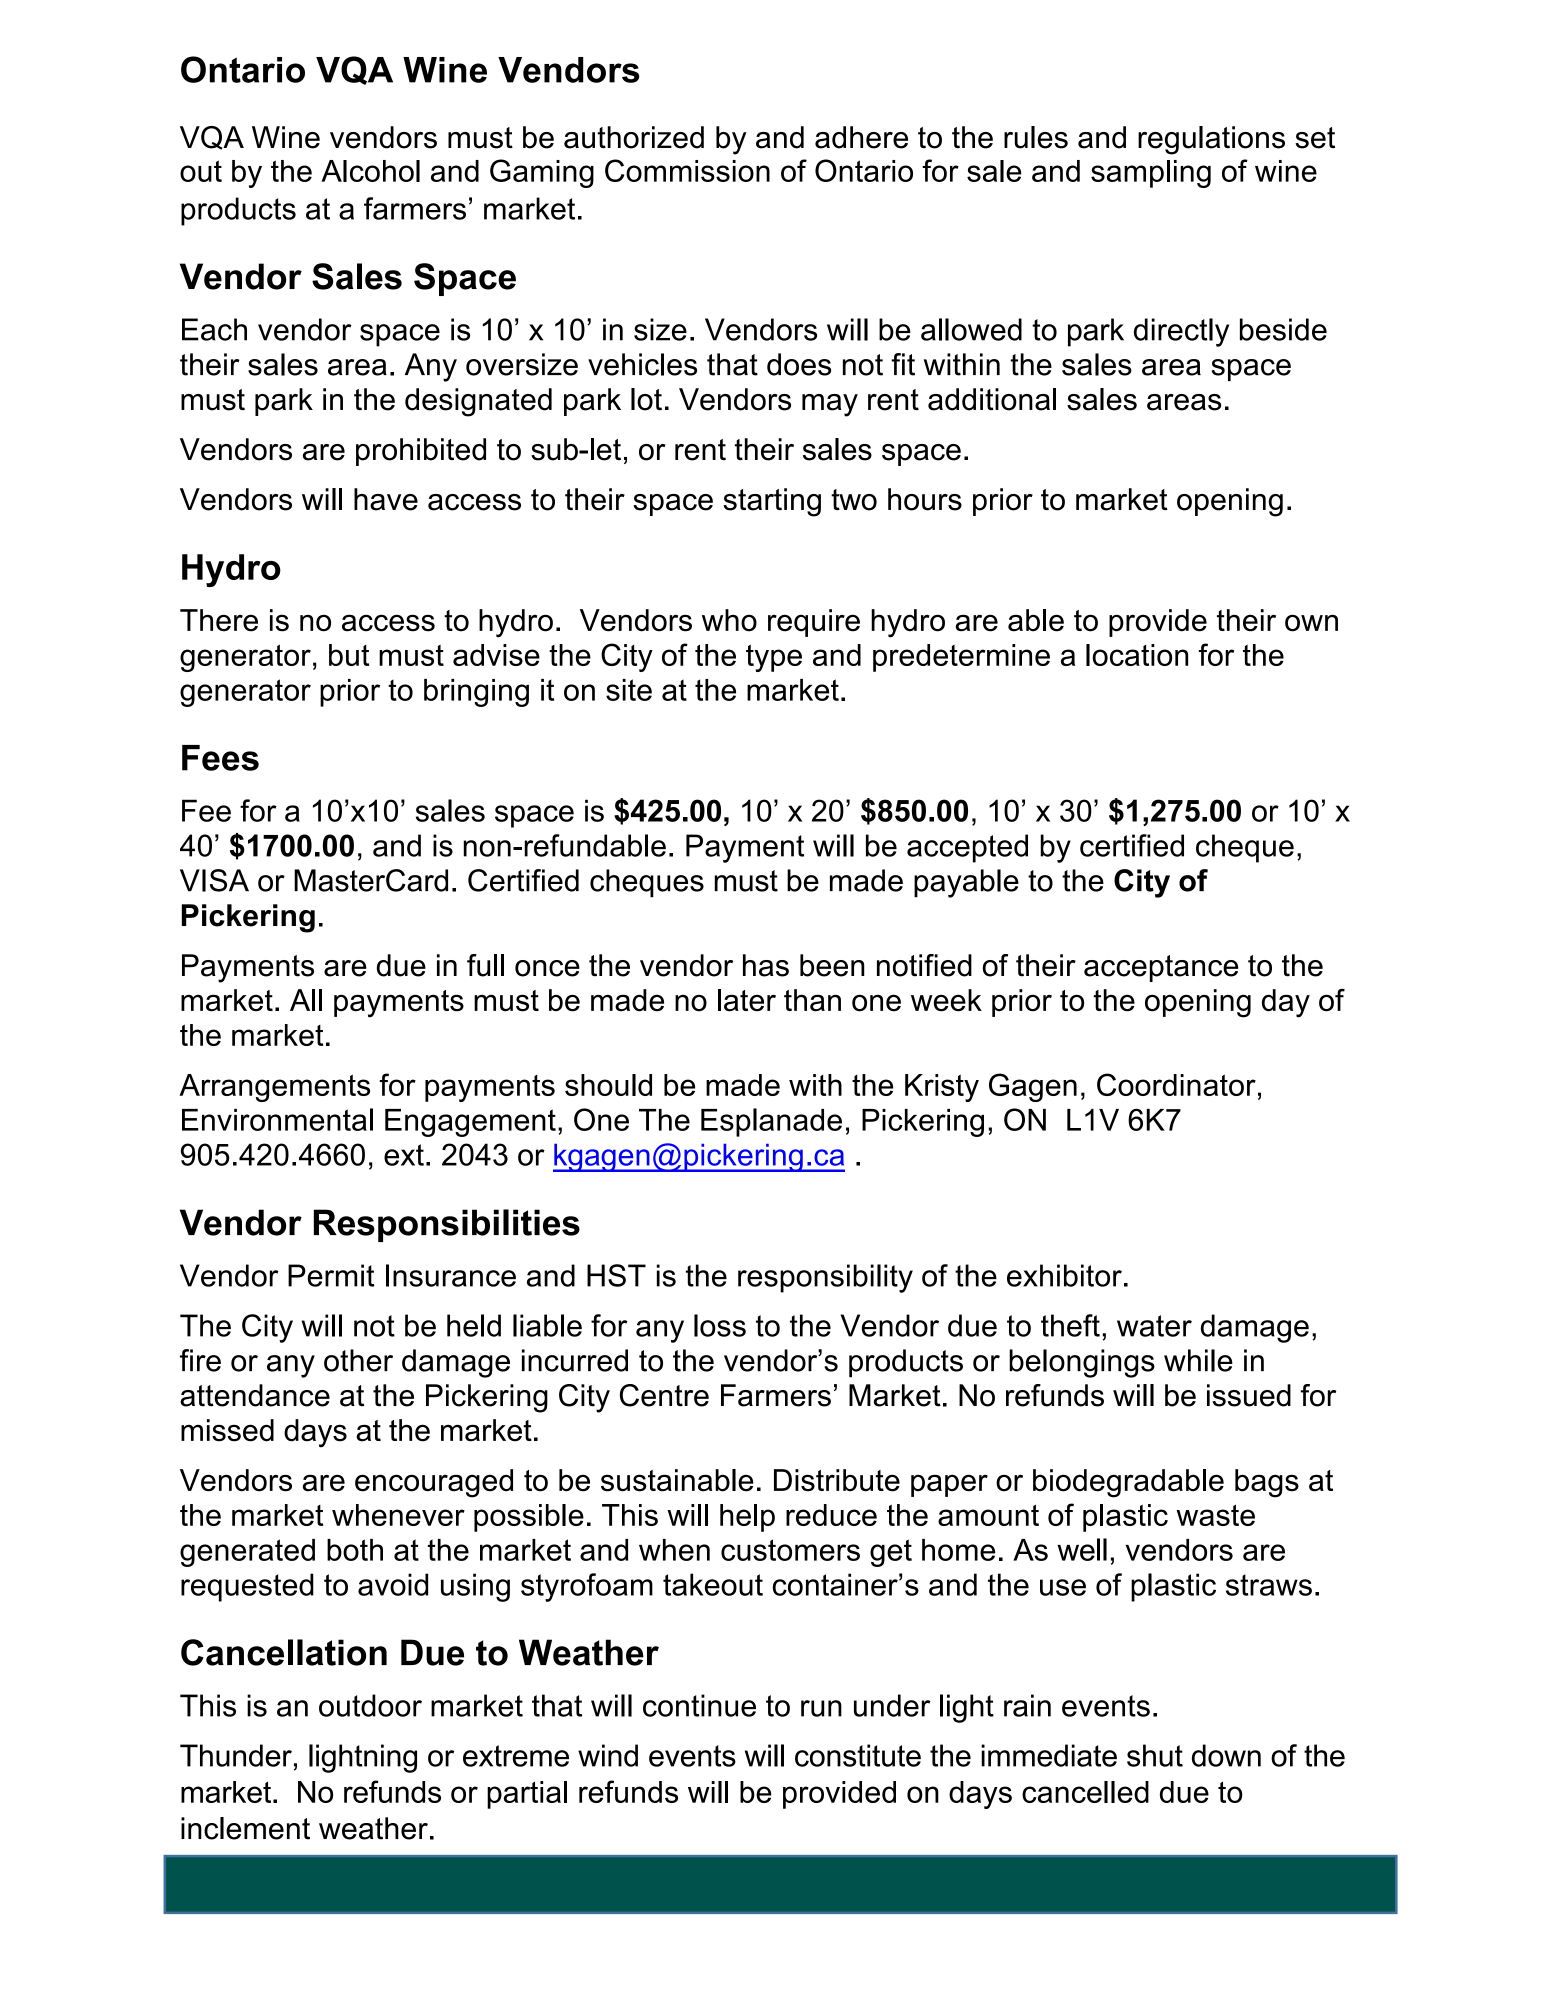  What do you see at coordinates (1161, 968) in the document?
I see `acceptance` at bounding box center [1161, 968].
